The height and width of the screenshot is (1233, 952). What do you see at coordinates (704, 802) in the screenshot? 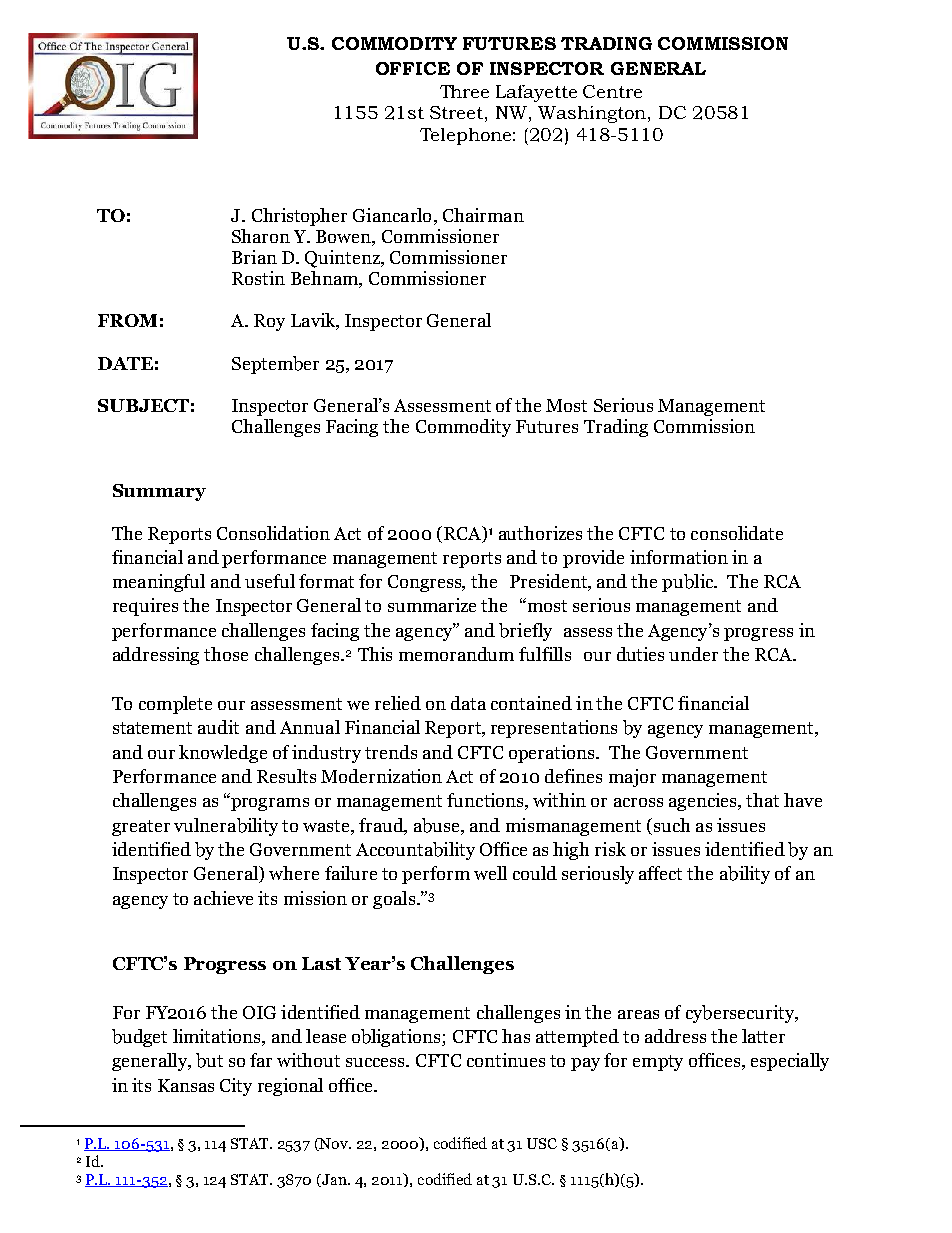
I see `agencies` at bounding box center [704, 802].
